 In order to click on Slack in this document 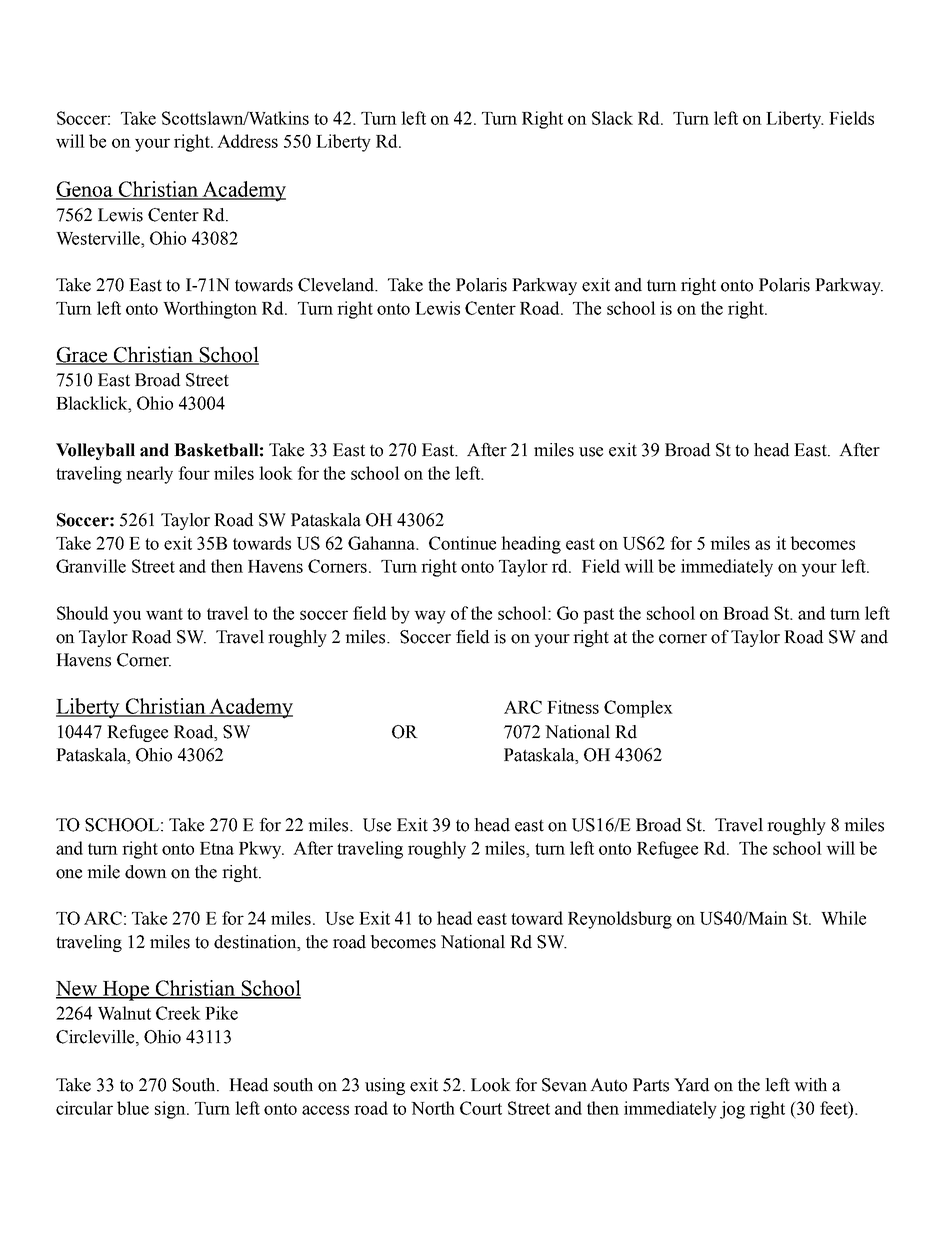, I will do `click(612, 118)`.
